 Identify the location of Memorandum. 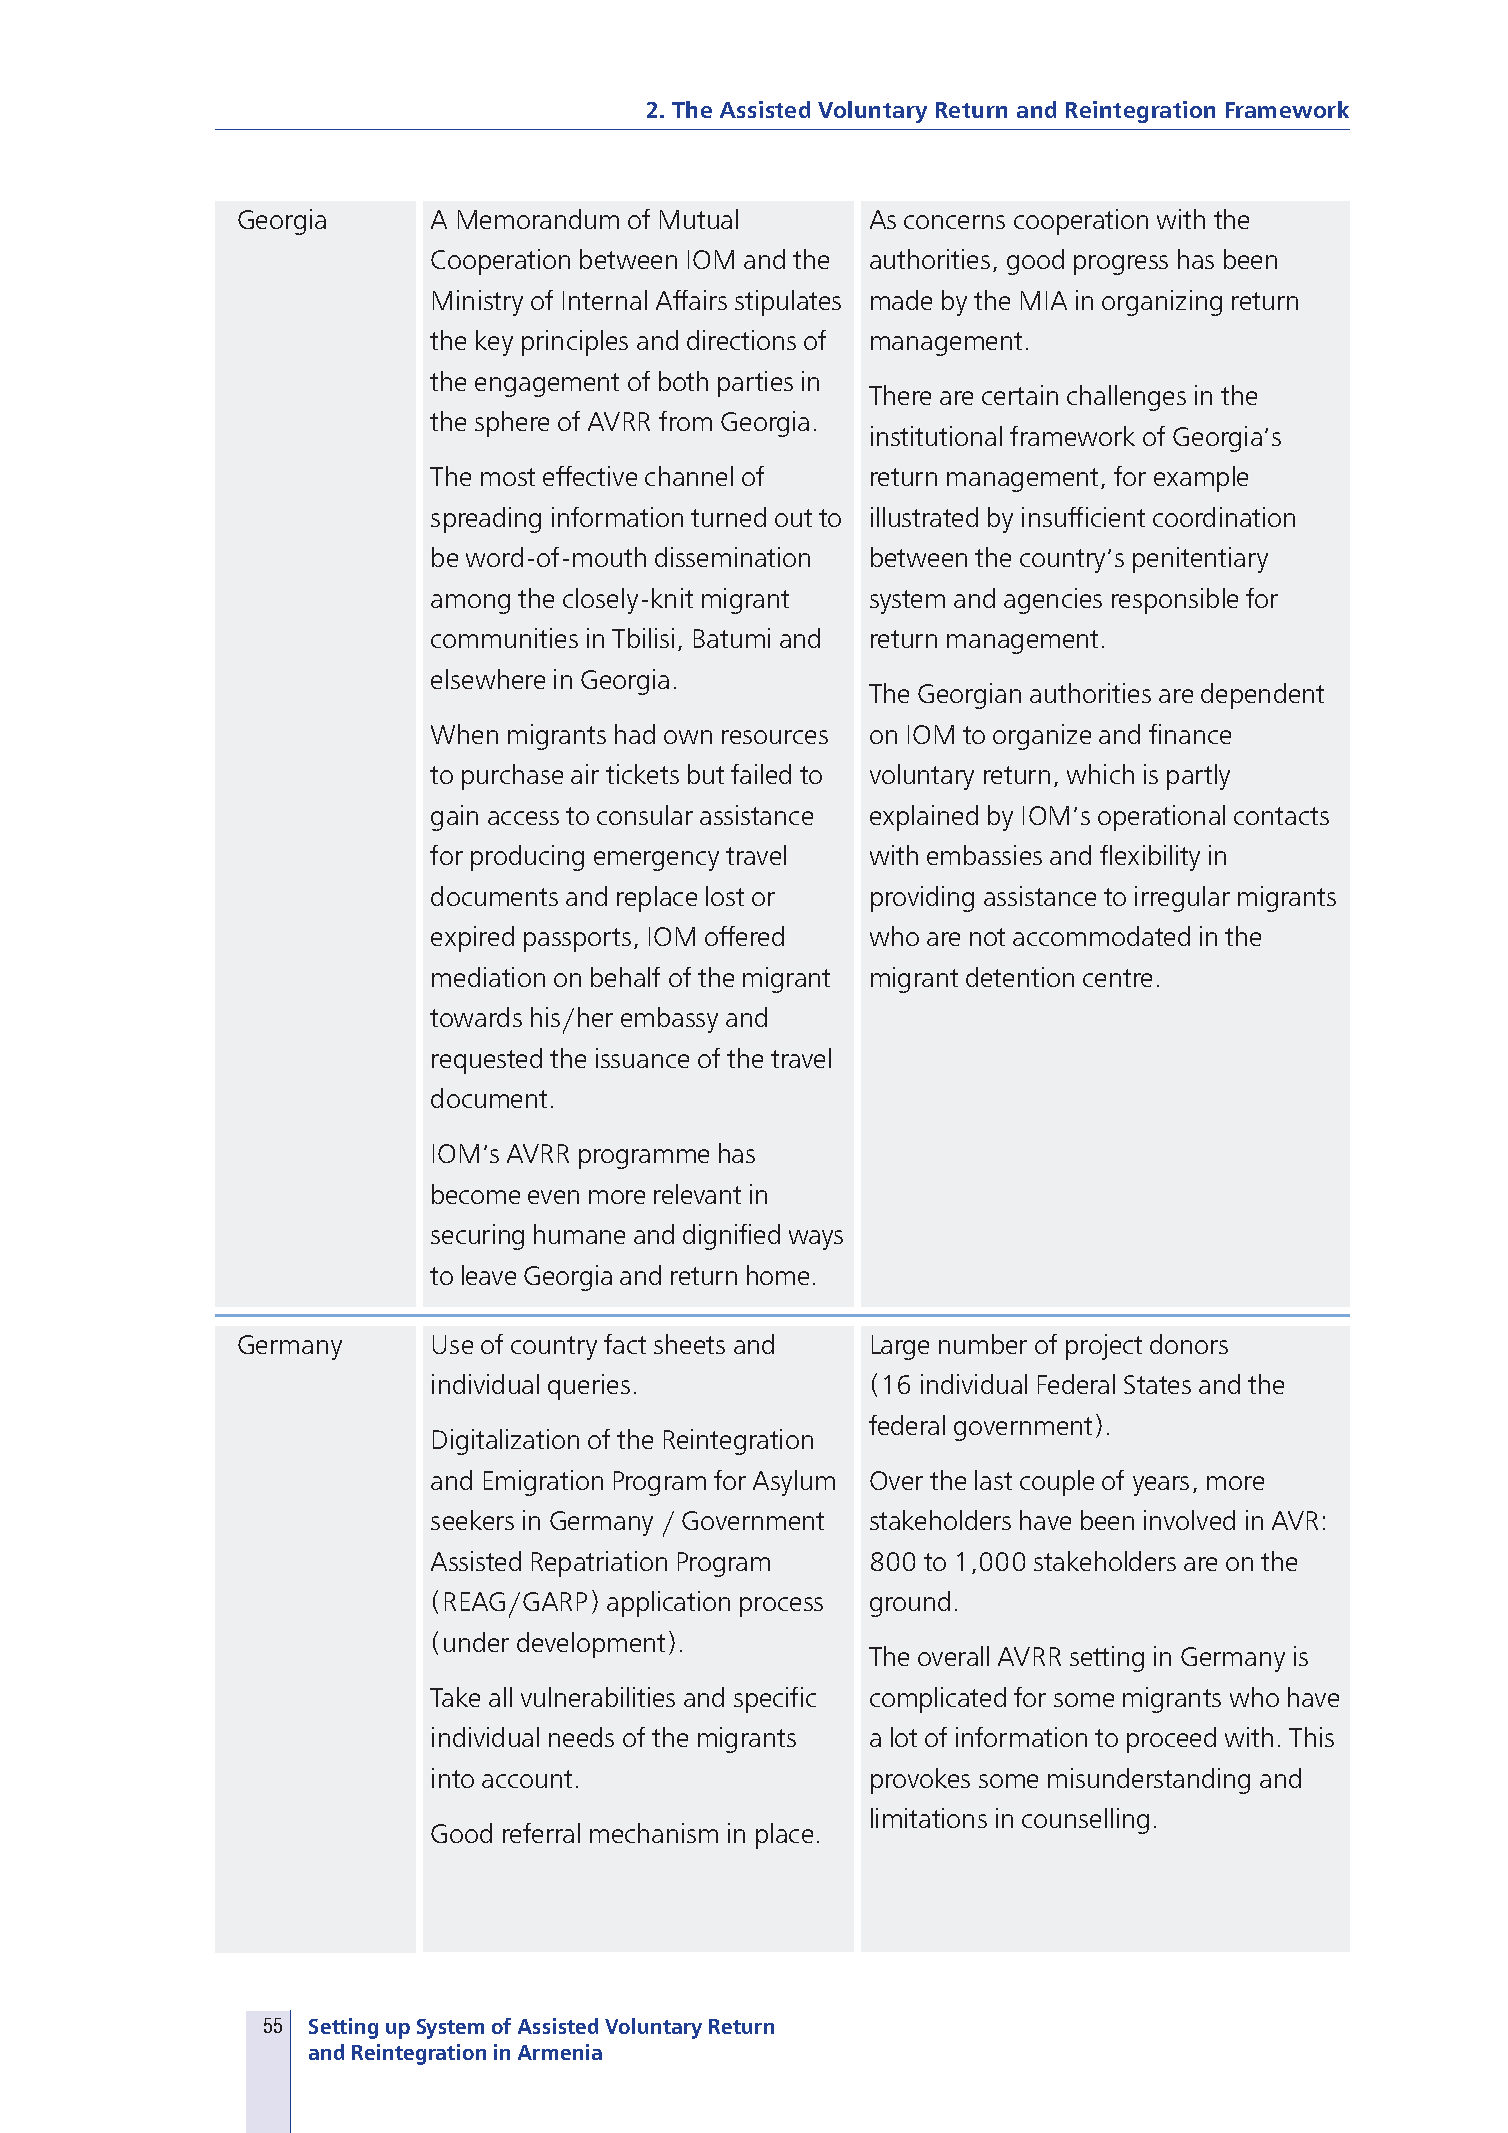
(538, 219).
